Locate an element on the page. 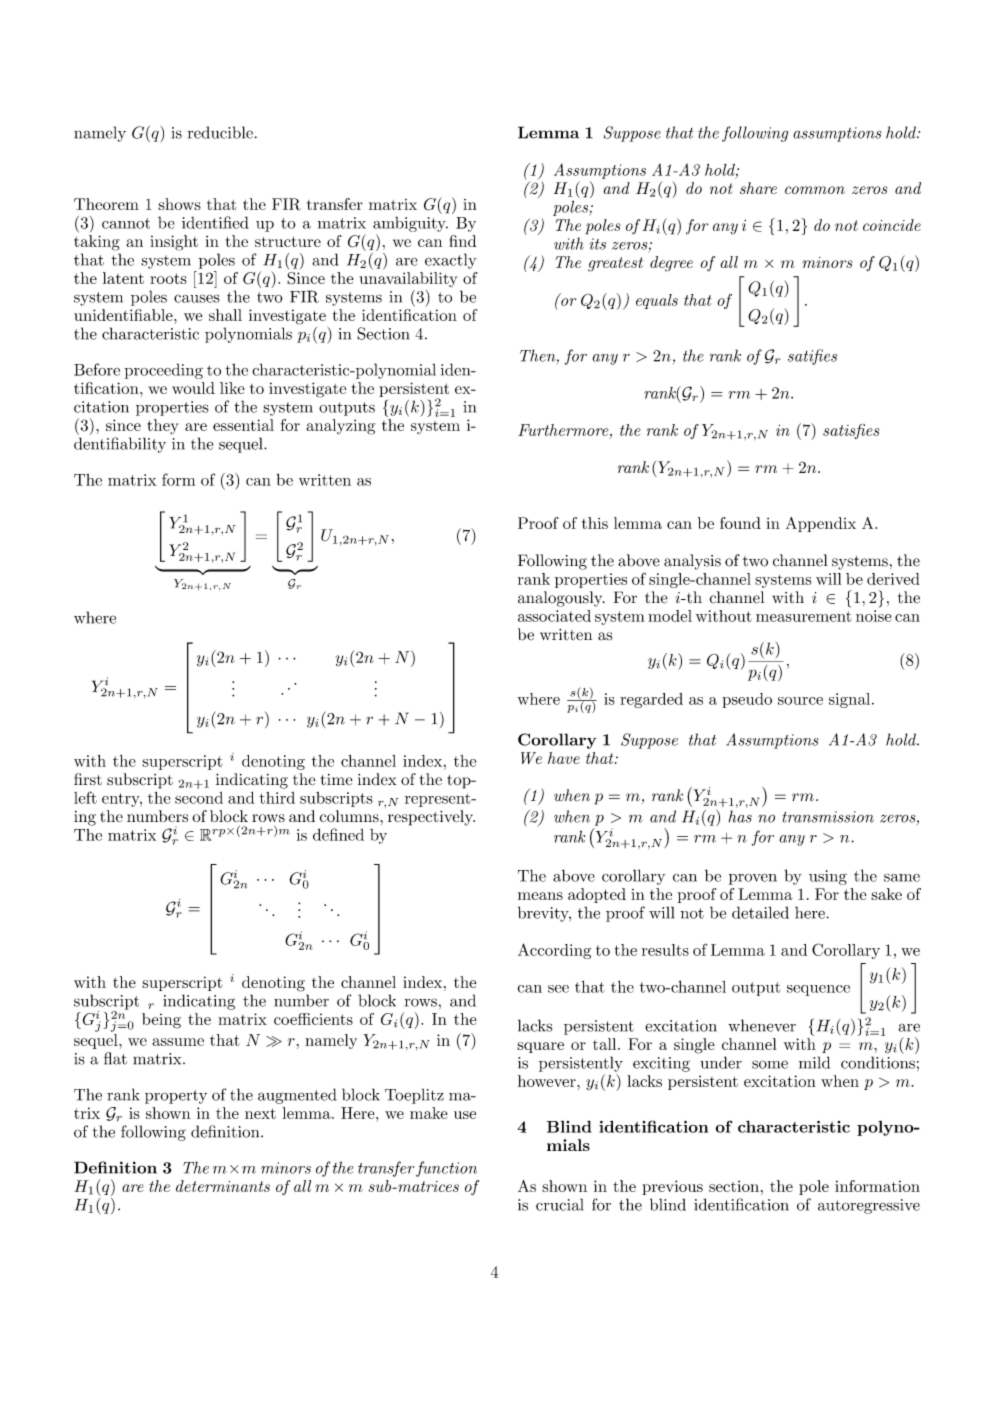  function is located at coordinates (446, 1169).
